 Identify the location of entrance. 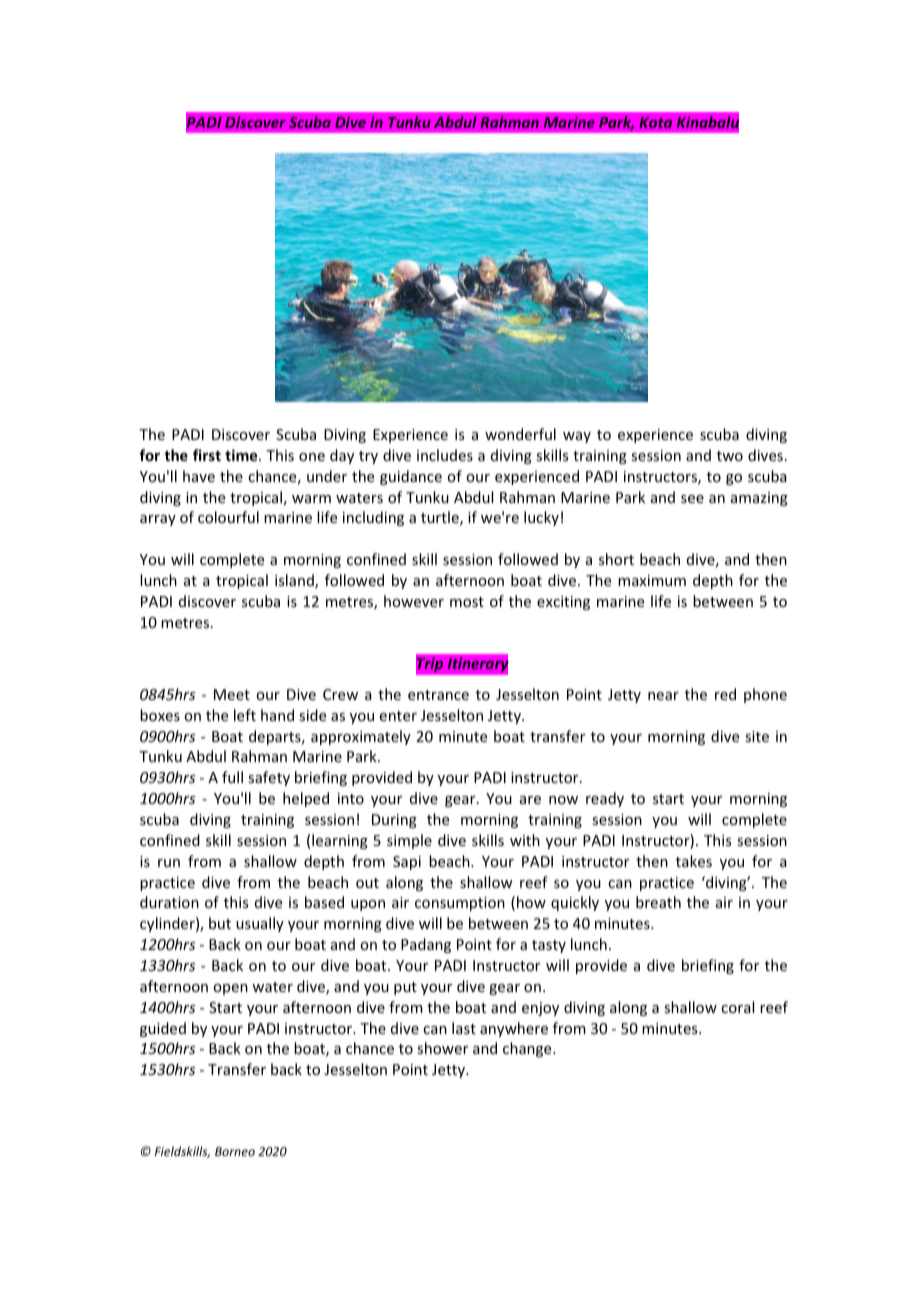
(438, 695).
